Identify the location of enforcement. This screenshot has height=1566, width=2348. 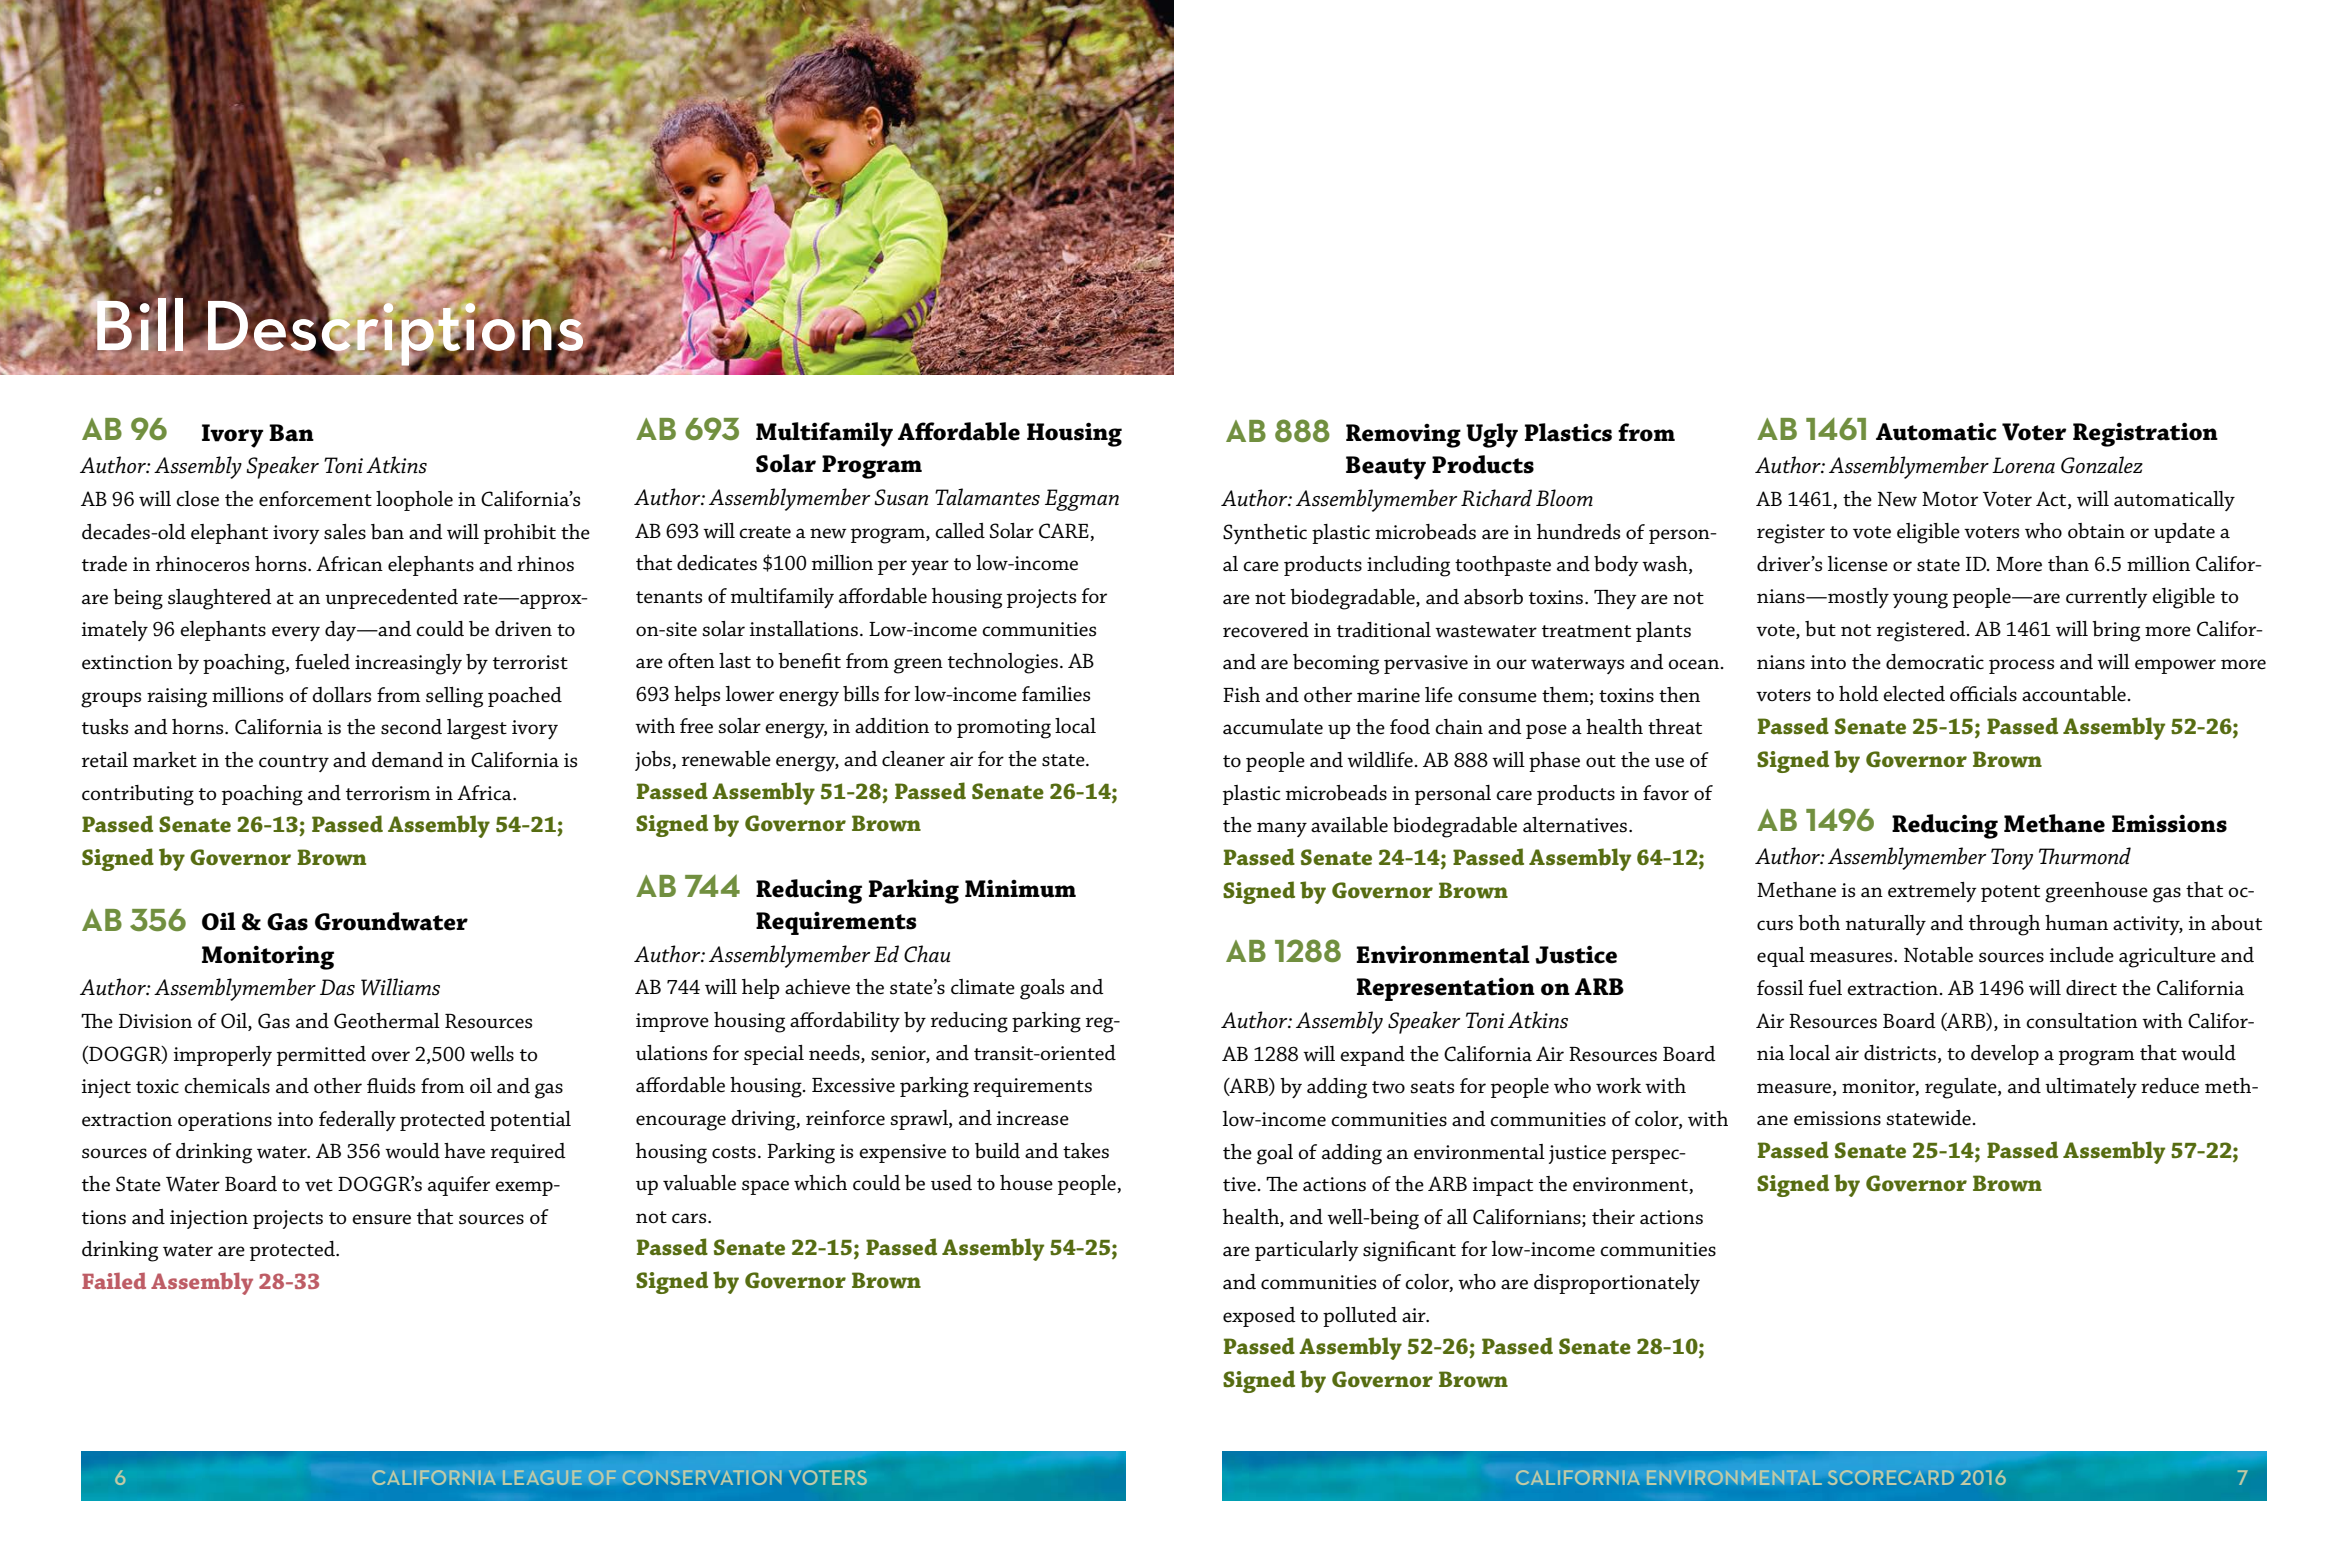
(315, 499).
